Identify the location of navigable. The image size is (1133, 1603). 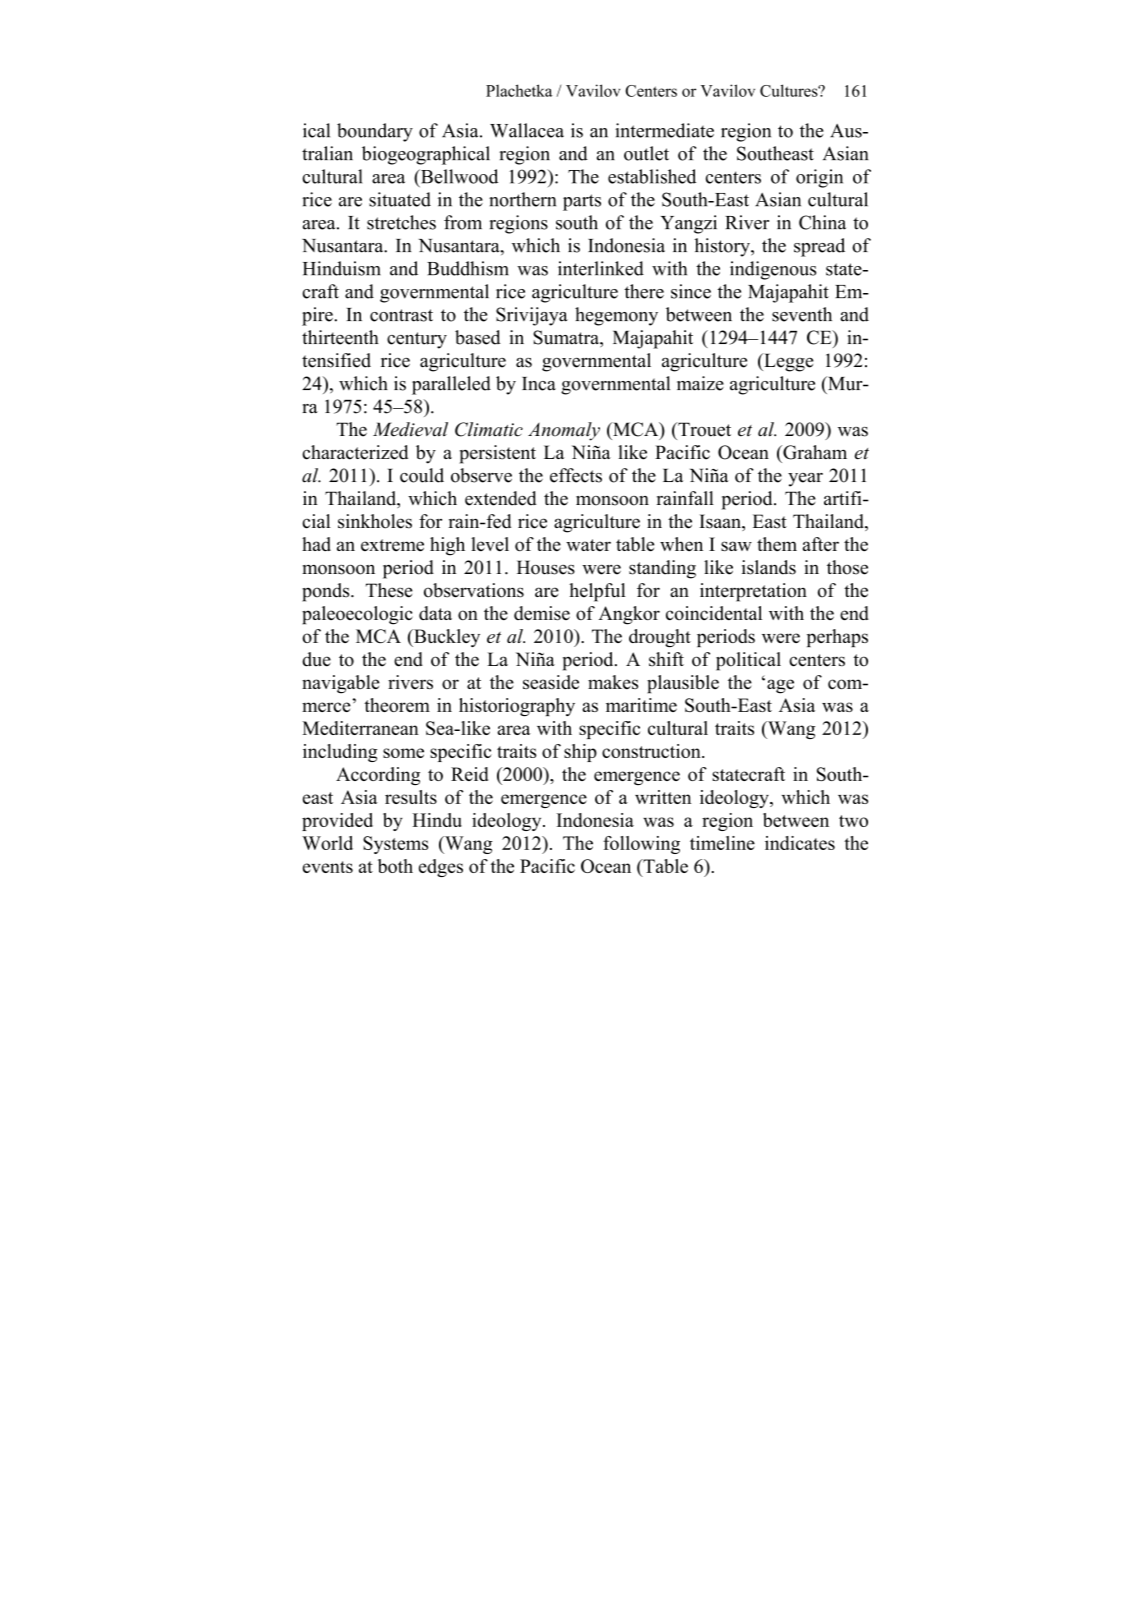
(341, 684).
